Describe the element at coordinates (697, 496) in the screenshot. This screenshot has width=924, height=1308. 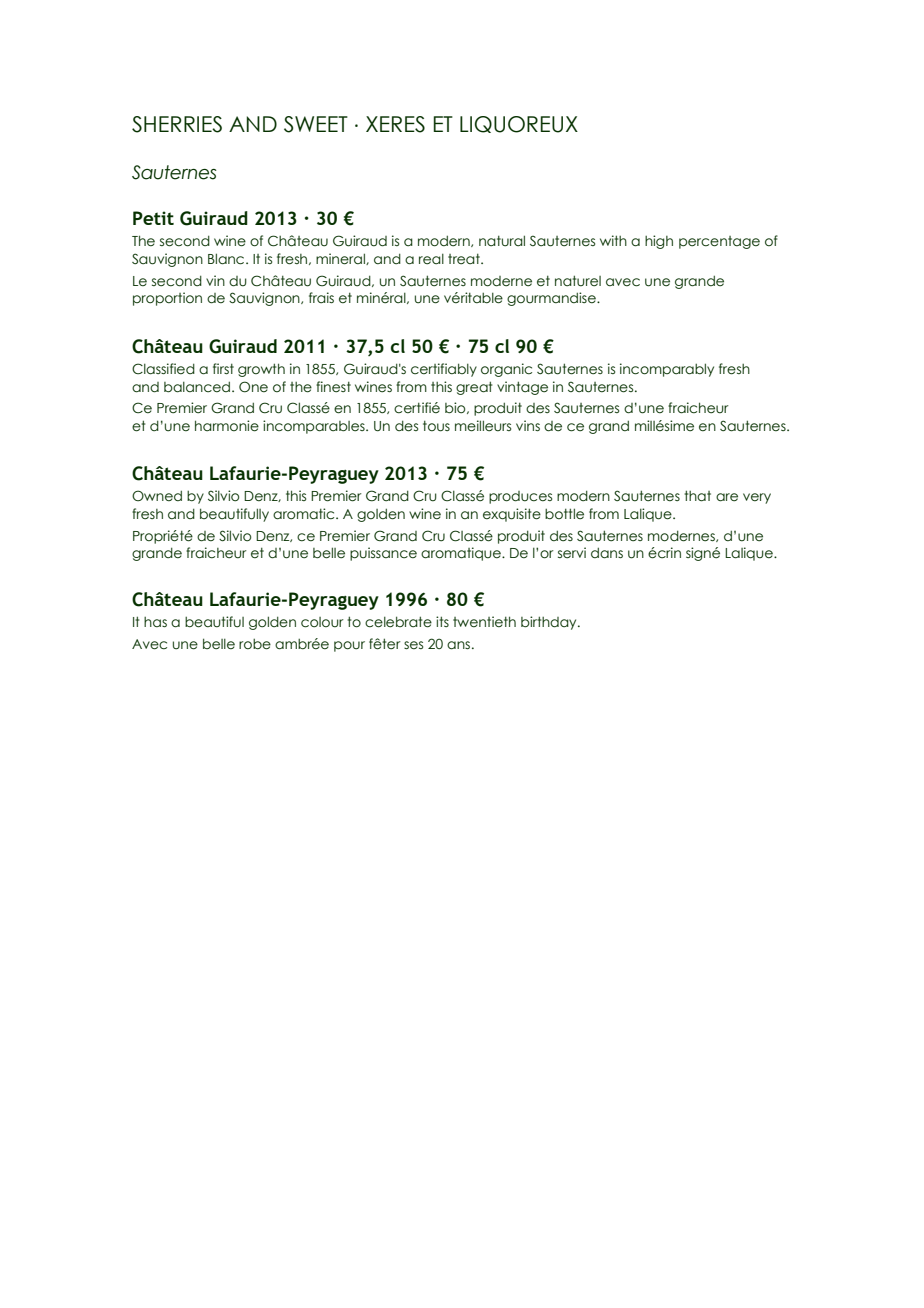
I see `that` at that location.
